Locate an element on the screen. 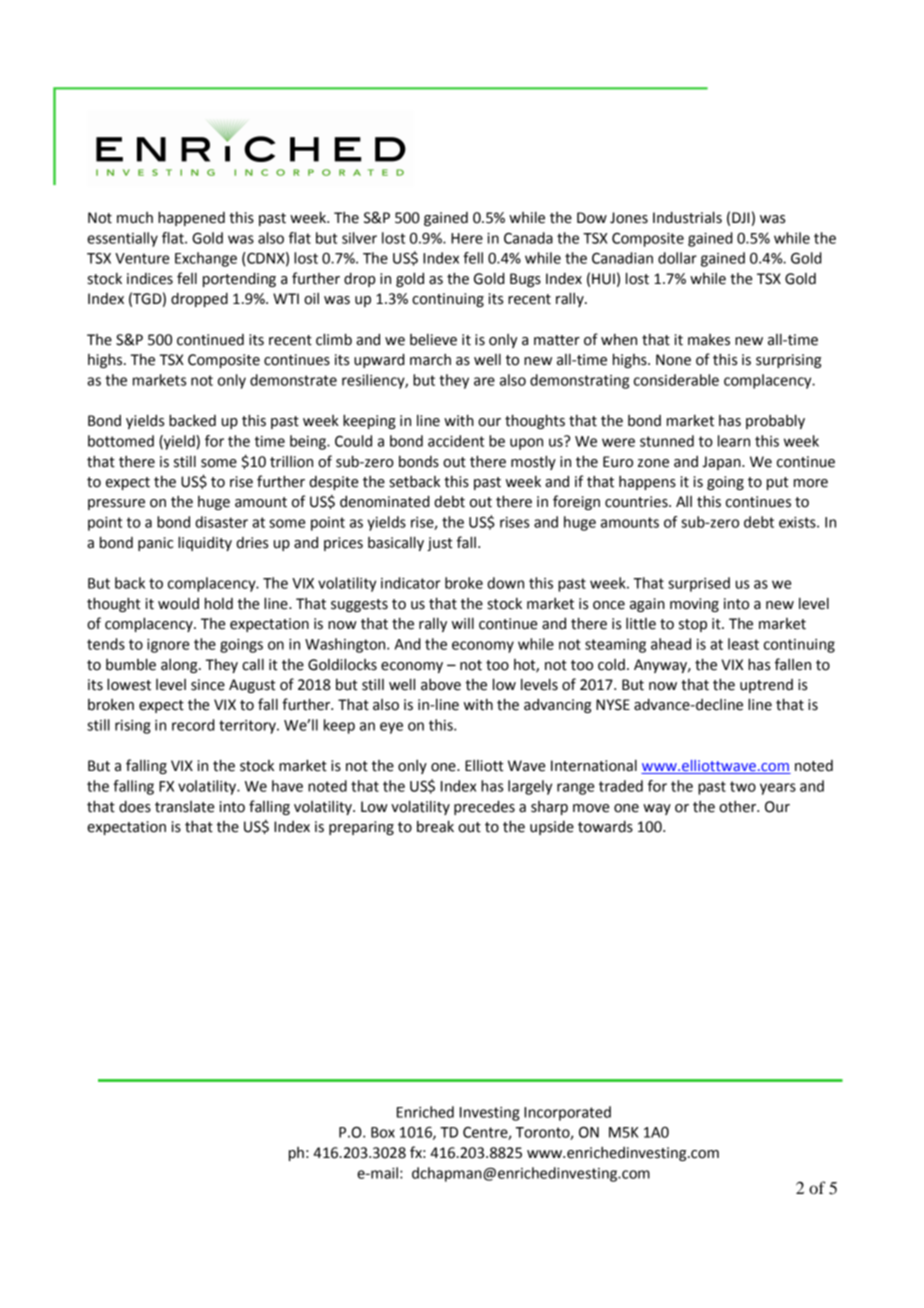 The width and height of the screenshot is (924, 1308). Japan is located at coordinates (722, 463).
